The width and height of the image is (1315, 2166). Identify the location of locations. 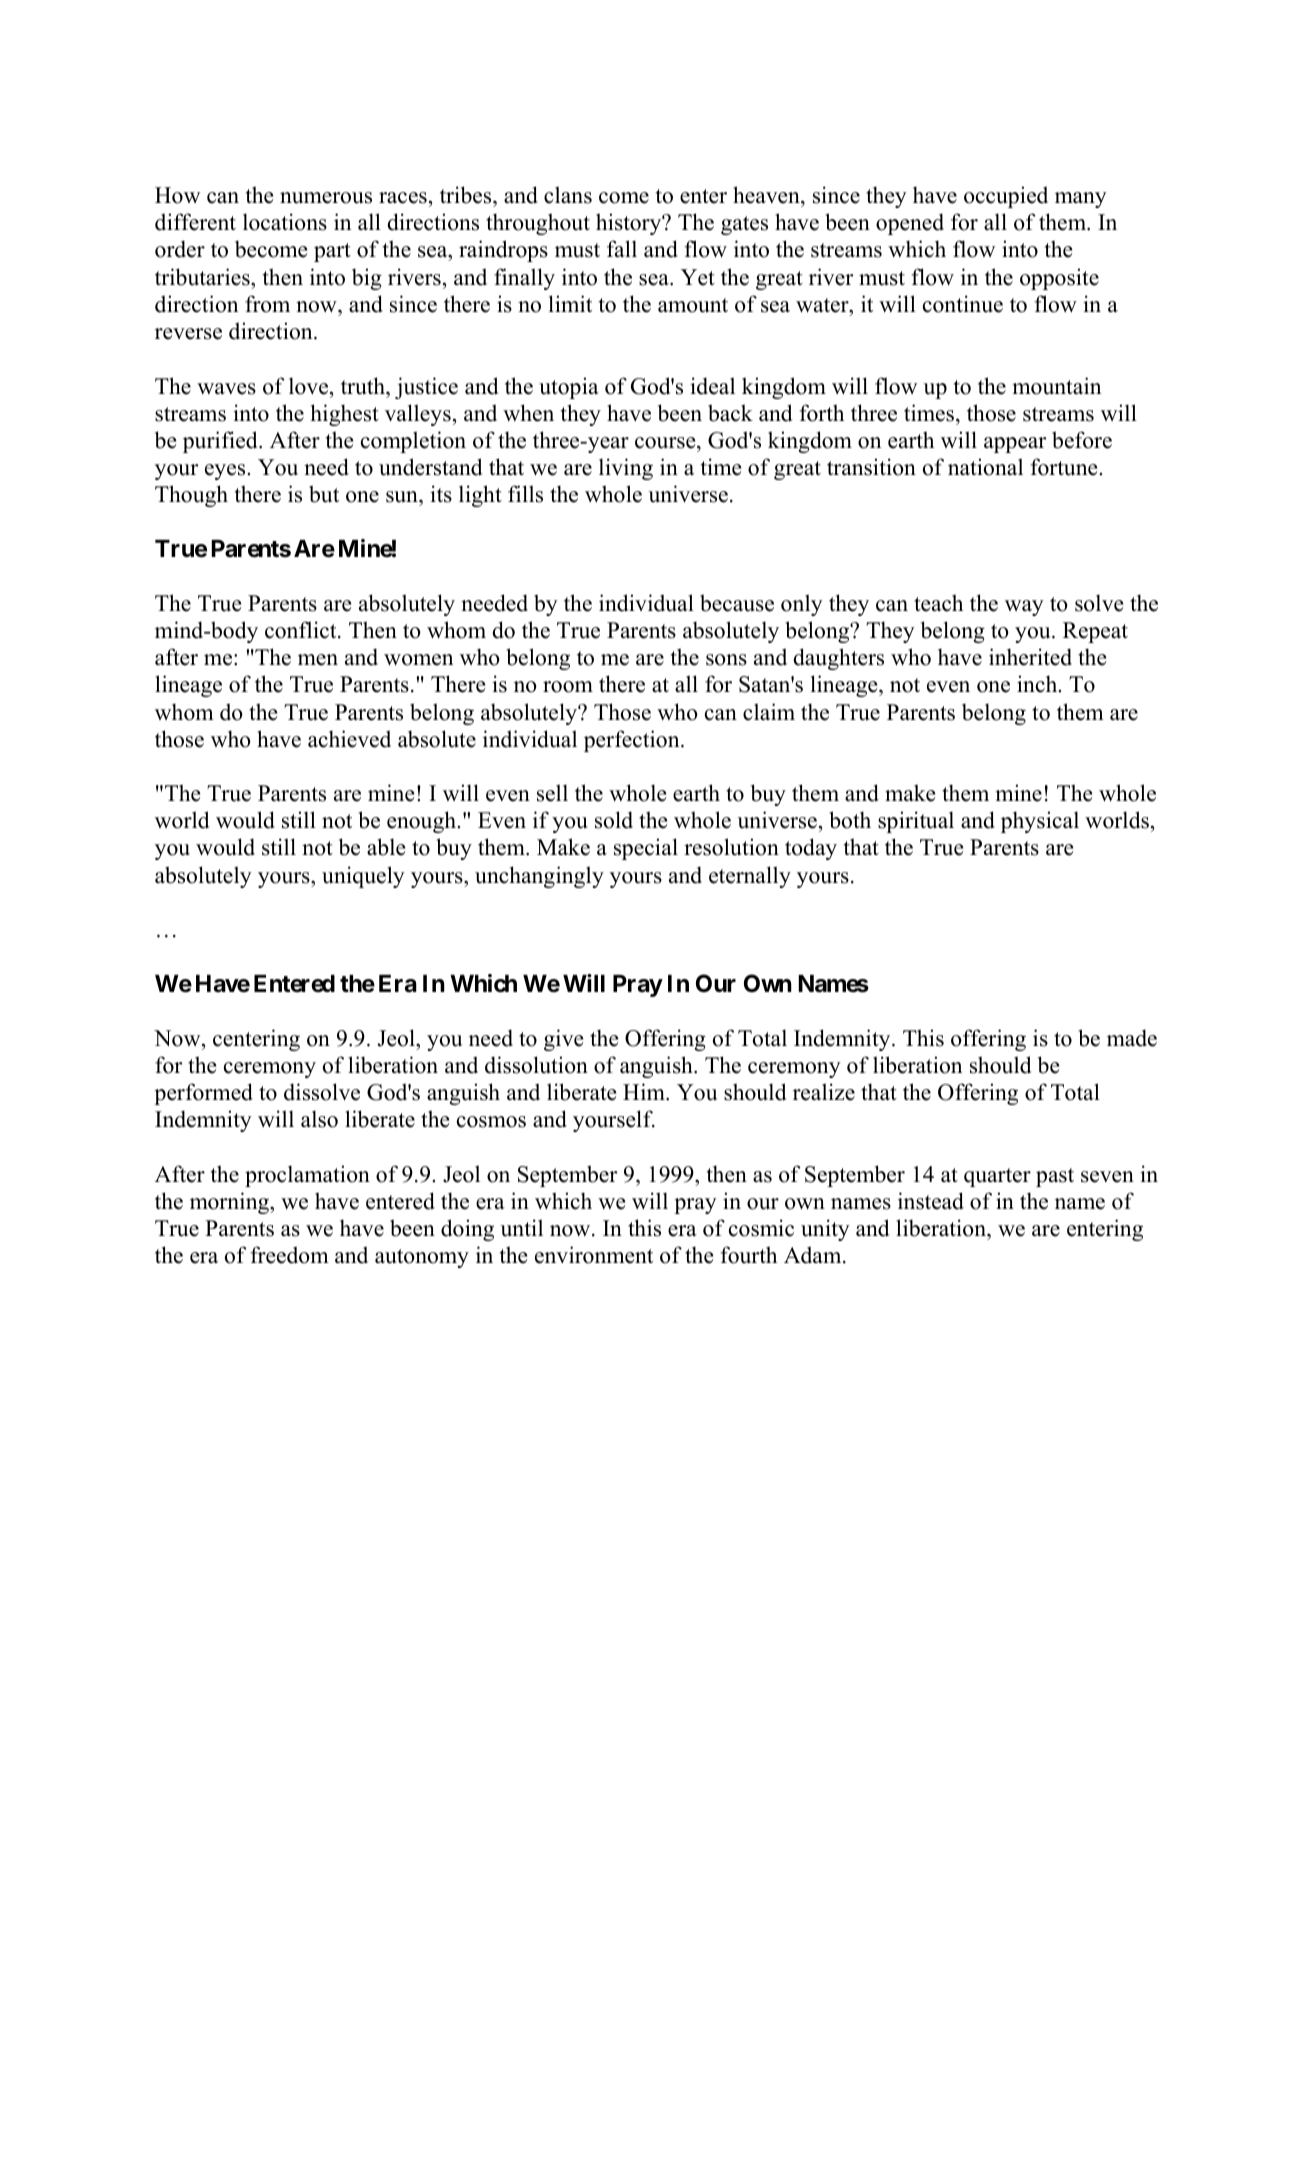
(285, 222).
